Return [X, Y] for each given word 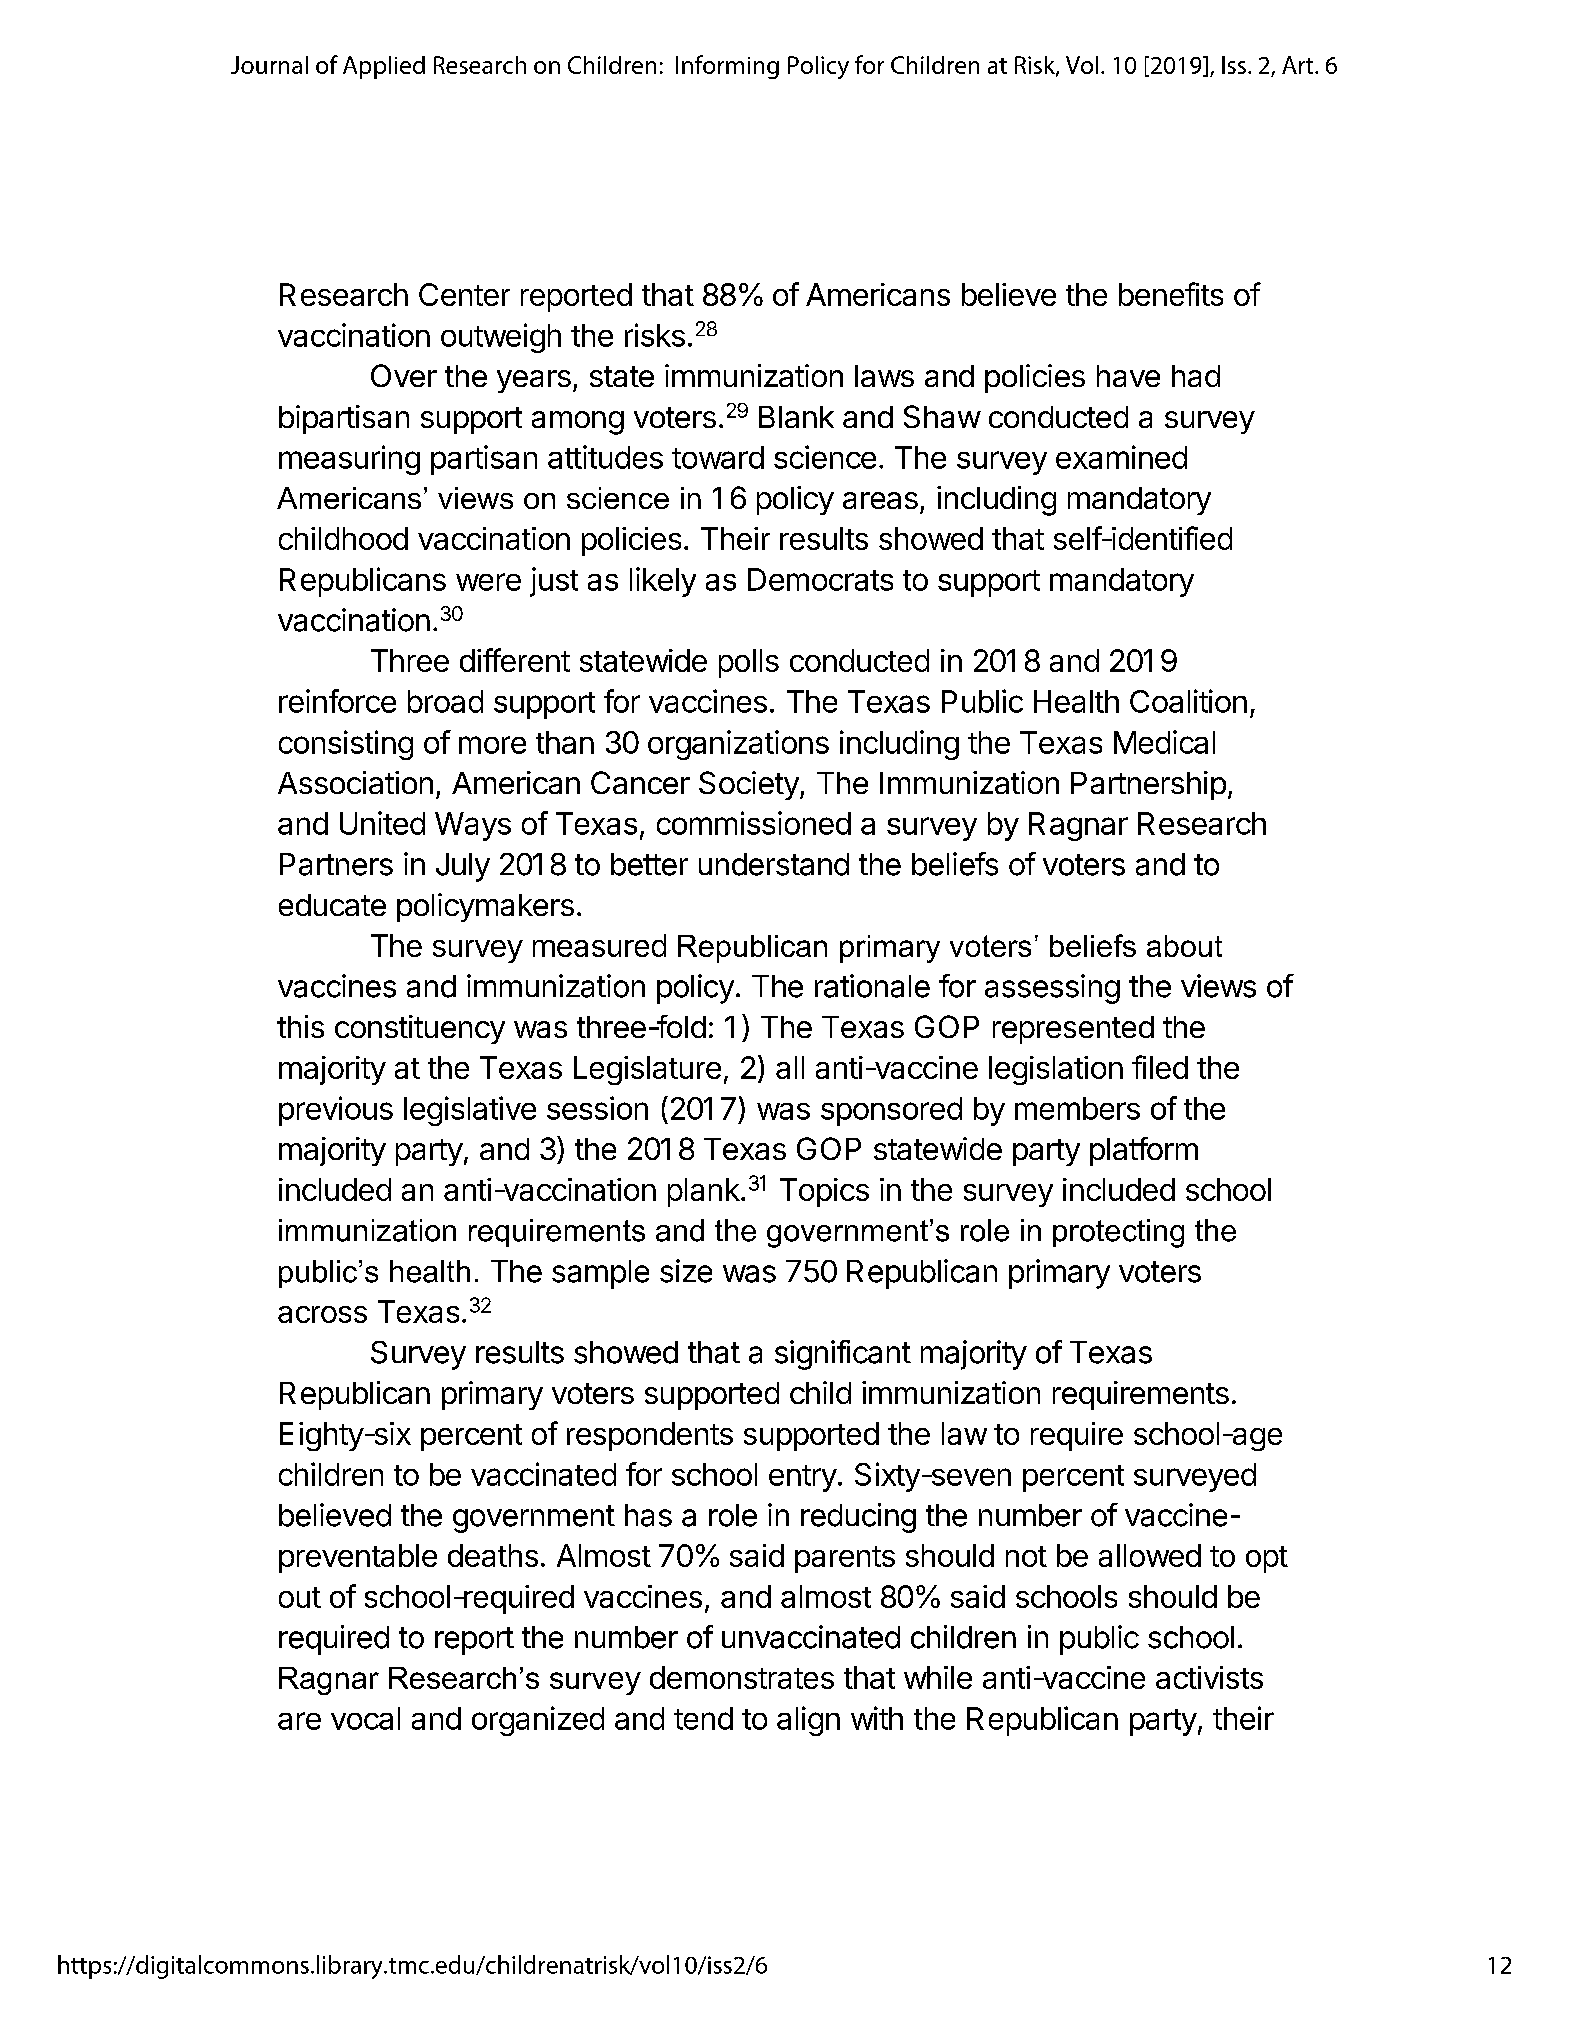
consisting [346, 745]
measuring [349, 460]
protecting [1118, 1233]
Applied [384, 67]
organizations [738, 745]
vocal [365, 1718]
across [322, 1314]
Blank [796, 417]
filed [1160, 1067]
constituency [420, 1029]
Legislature [647, 1070]
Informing [727, 67]
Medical [1164, 742]
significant [843, 1355]
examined [1121, 457]
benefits [1171, 294]
